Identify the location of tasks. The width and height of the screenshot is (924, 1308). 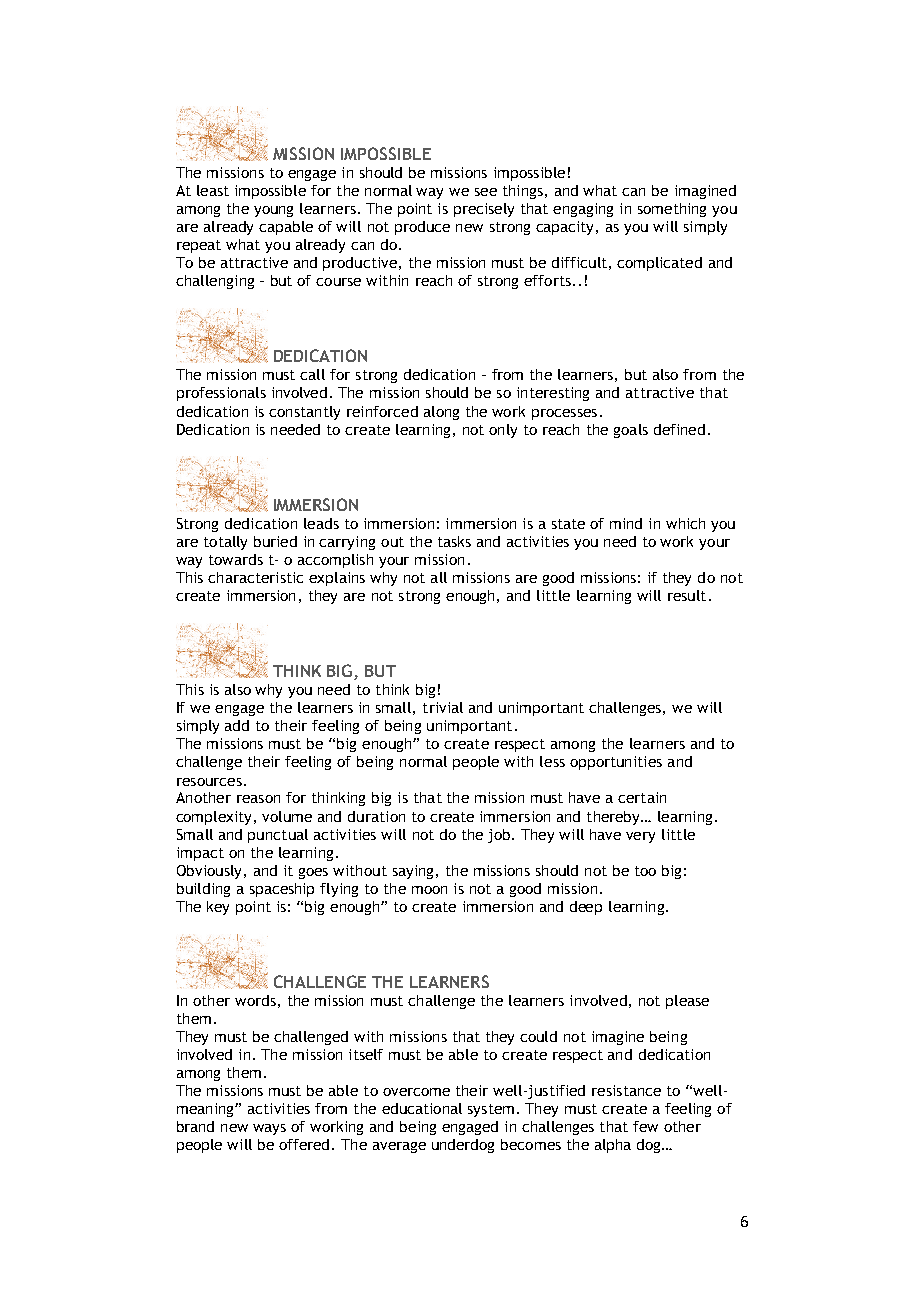
(454, 541).
